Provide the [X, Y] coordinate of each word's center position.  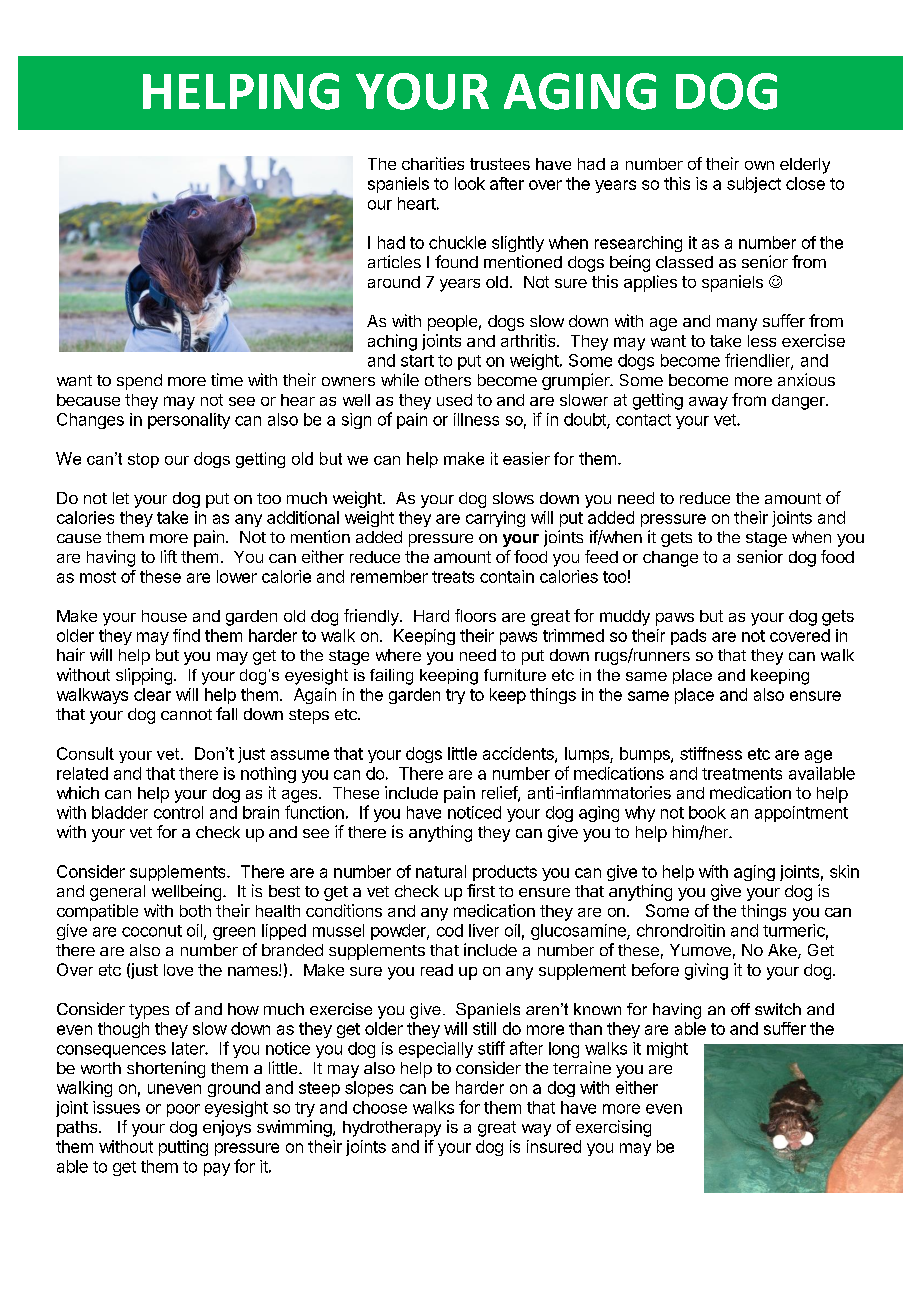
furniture [515, 675]
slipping [144, 676]
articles [394, 261]
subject [754, 185]
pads [688, 637]
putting [183, 1148]
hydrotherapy [392, 1129]
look [470, 183]
